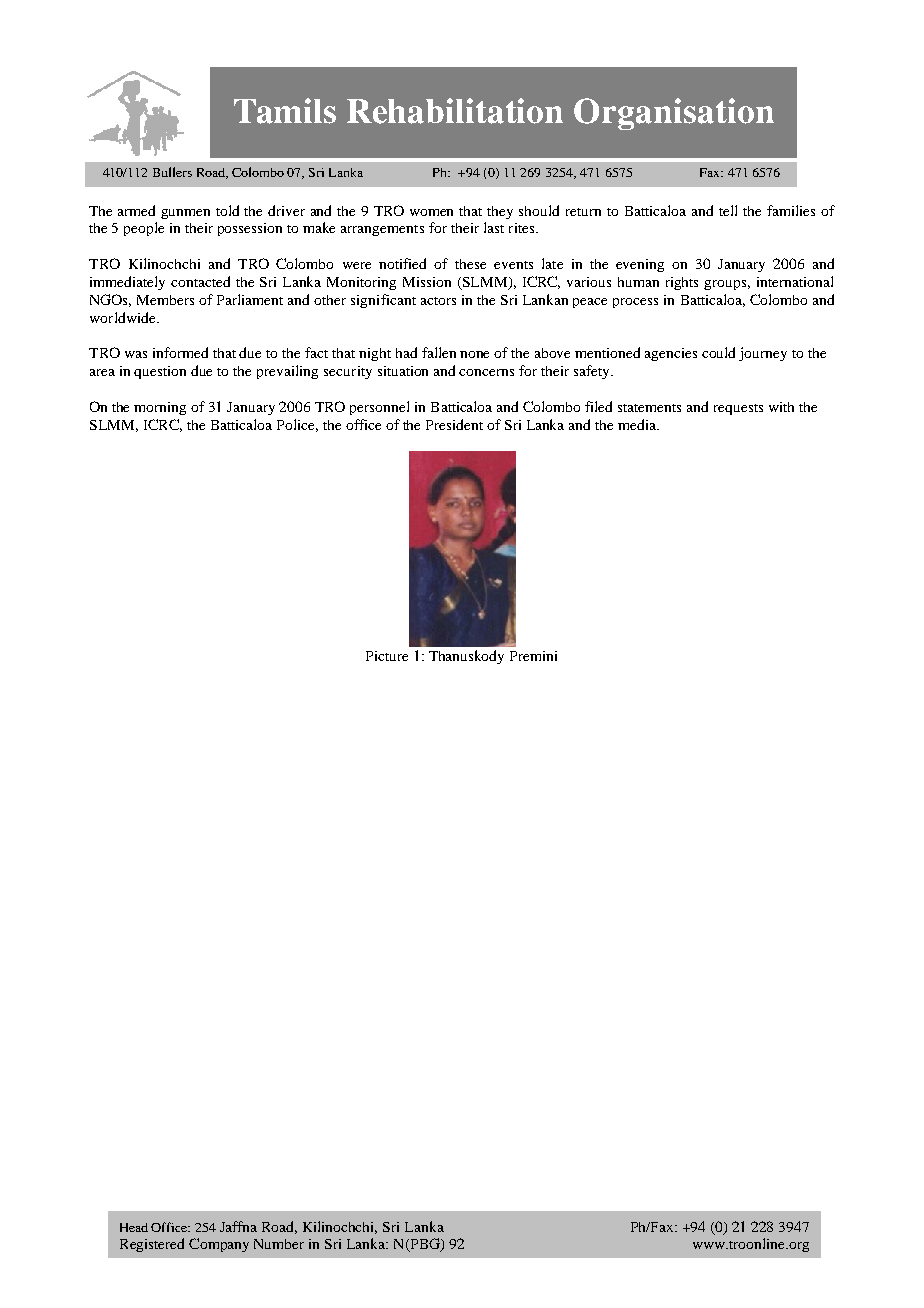  What do you see at coordinates (387, 656) in the document?
I see `Picture` at bounding box center [387, 656].
